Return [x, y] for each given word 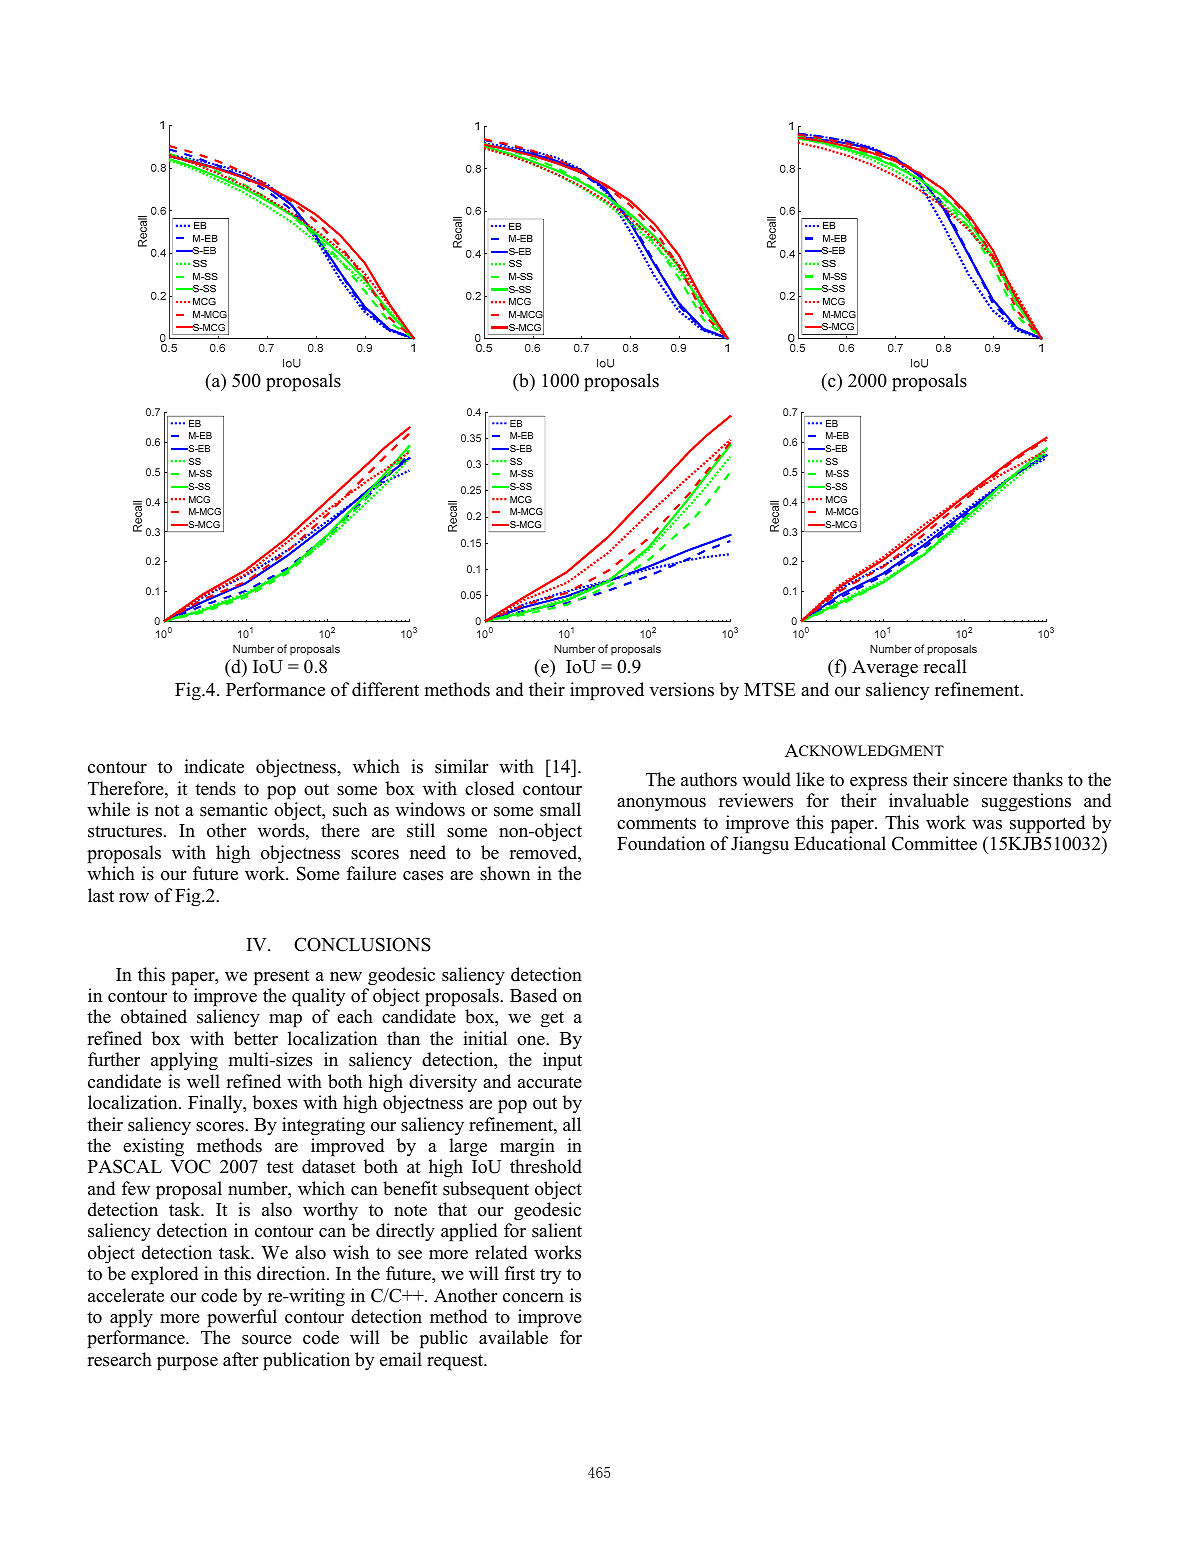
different [385, 689]
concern [533, 1298]
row [134, 898]
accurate [550, 1083]
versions [681, 689]
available [513, 1337]
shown [505, 873]
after [240, 1359]
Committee [934, 843]
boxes [274, 1102]
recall [945, 666]
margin [527, 1147]
